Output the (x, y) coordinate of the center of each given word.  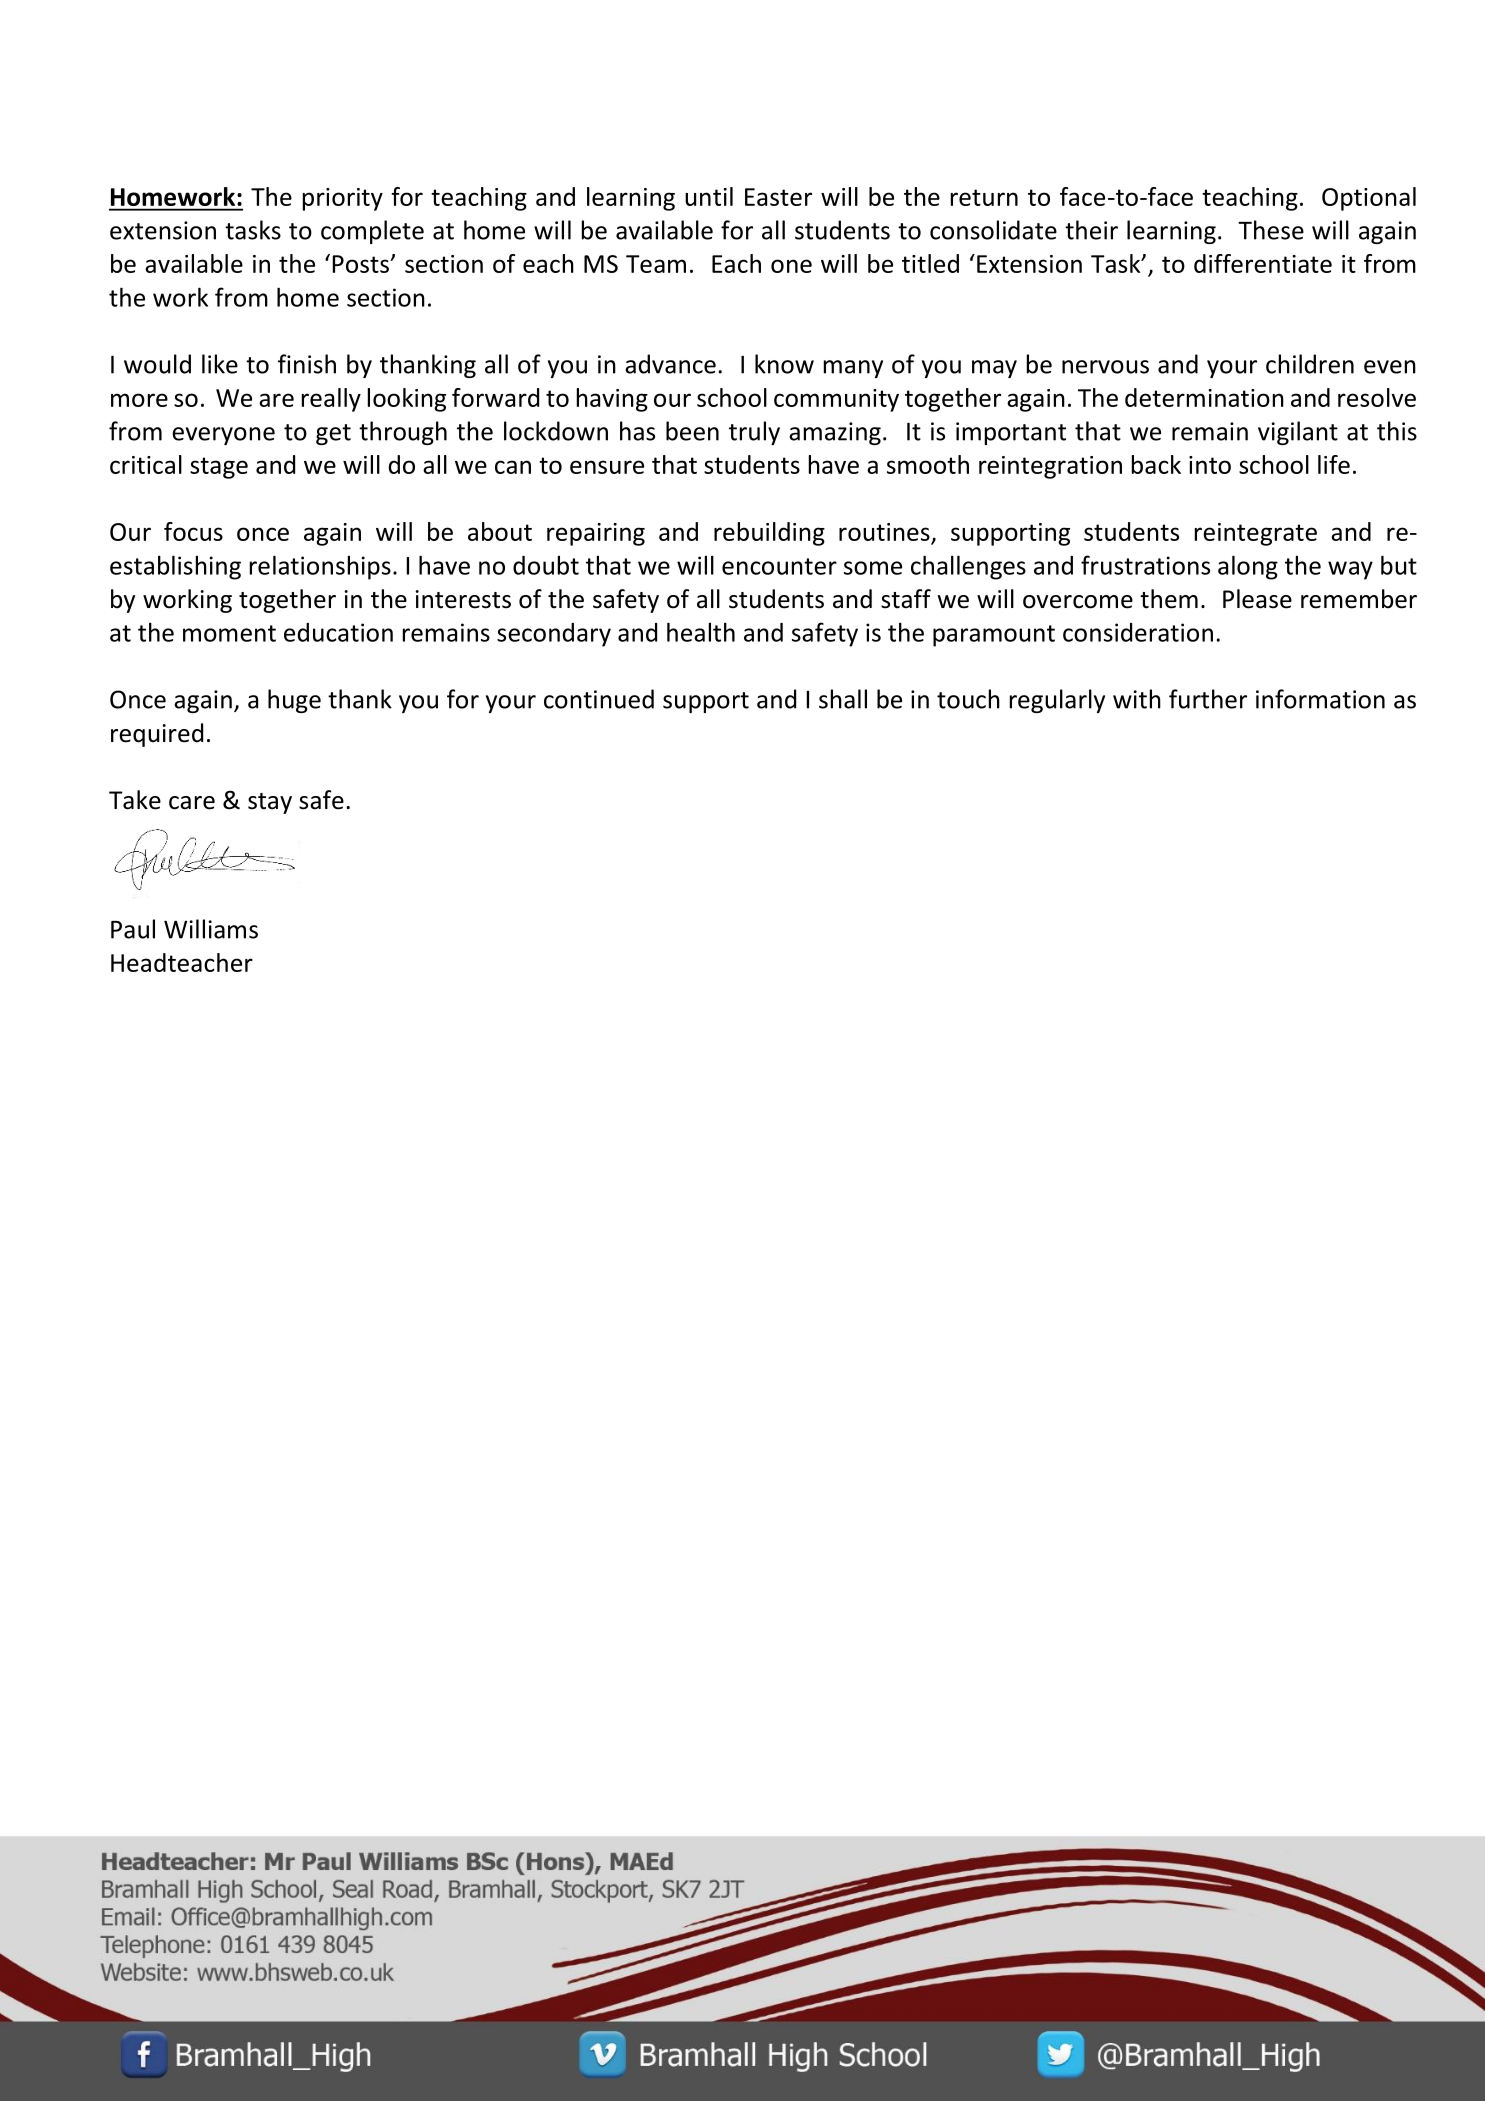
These (1271, 230)
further (1208, 699)
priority (343, 199)
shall (843, 699)
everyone (223, 436)
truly (754, 433)
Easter (778, 197)
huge (294, 701)
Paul (133, 929)
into (1210, 465)
